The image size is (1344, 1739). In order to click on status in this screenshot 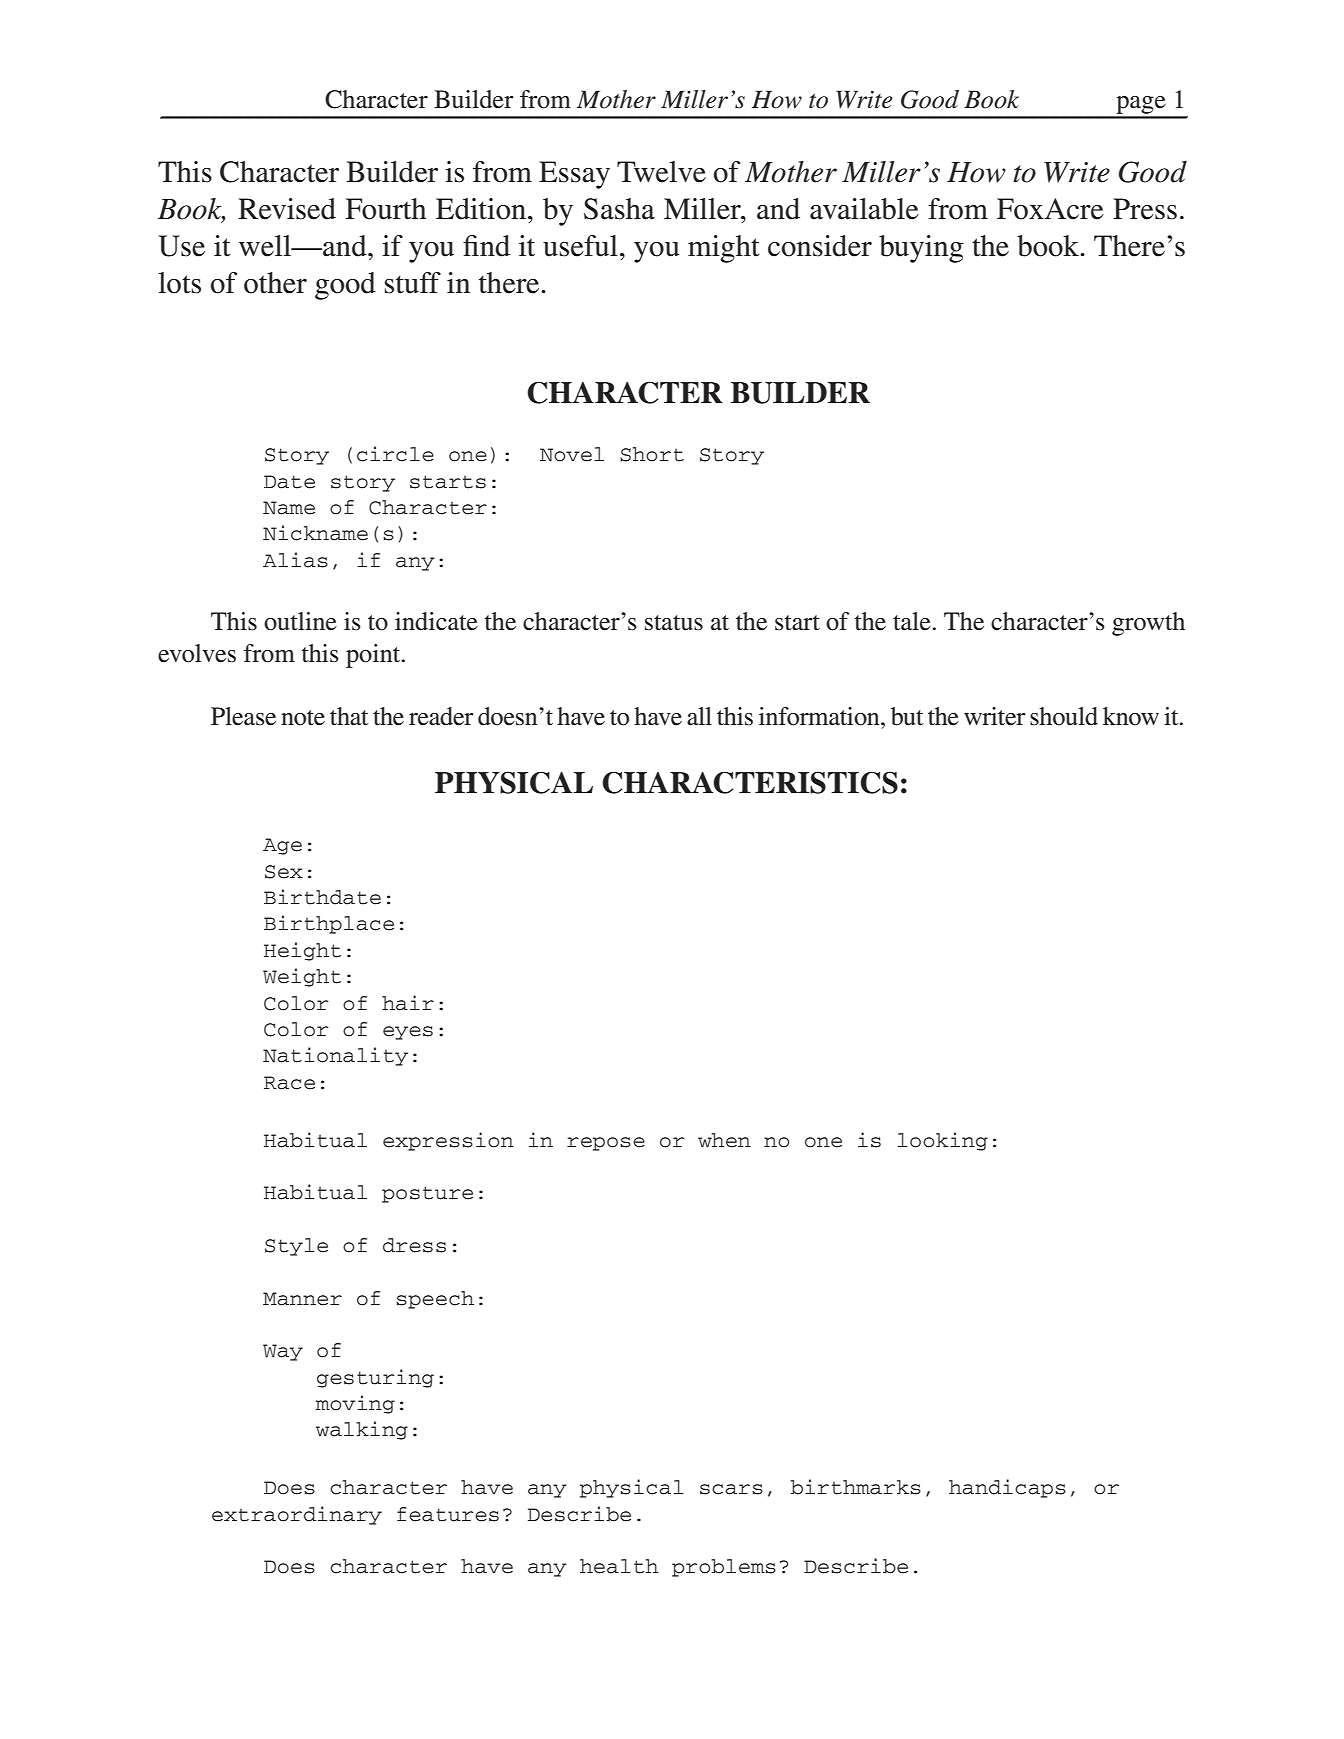, I will do `click(674, 623)`.
